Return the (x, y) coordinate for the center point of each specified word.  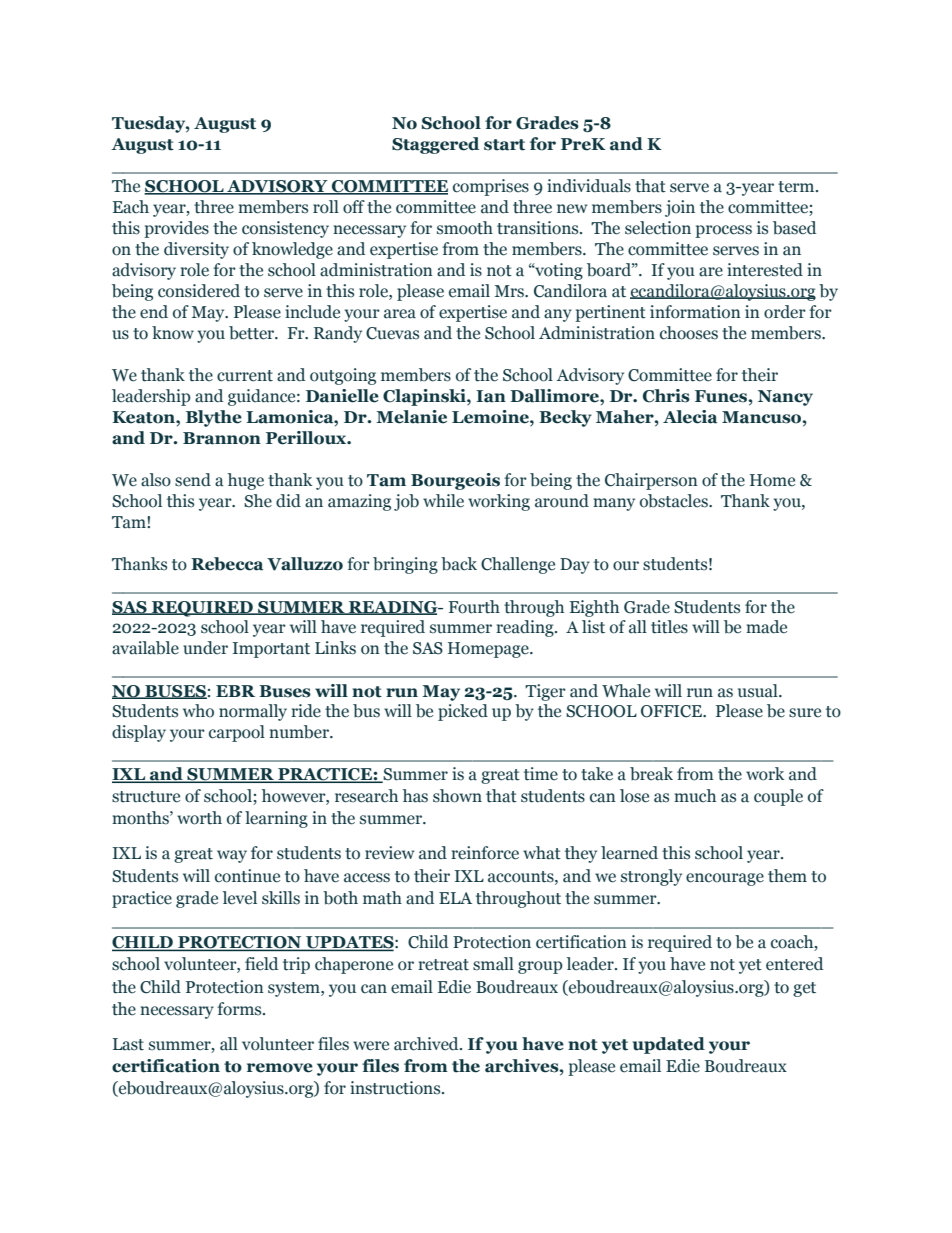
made (766, 627)
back (459, 564)
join (680, 208)
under (205, 648)
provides (176, 229)
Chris (666, 396)
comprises (491, 187)
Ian (491, 396)
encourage (725, 879)
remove (280, 1068)
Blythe (214, 418)
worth (199, 818)
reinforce (485, 853)
